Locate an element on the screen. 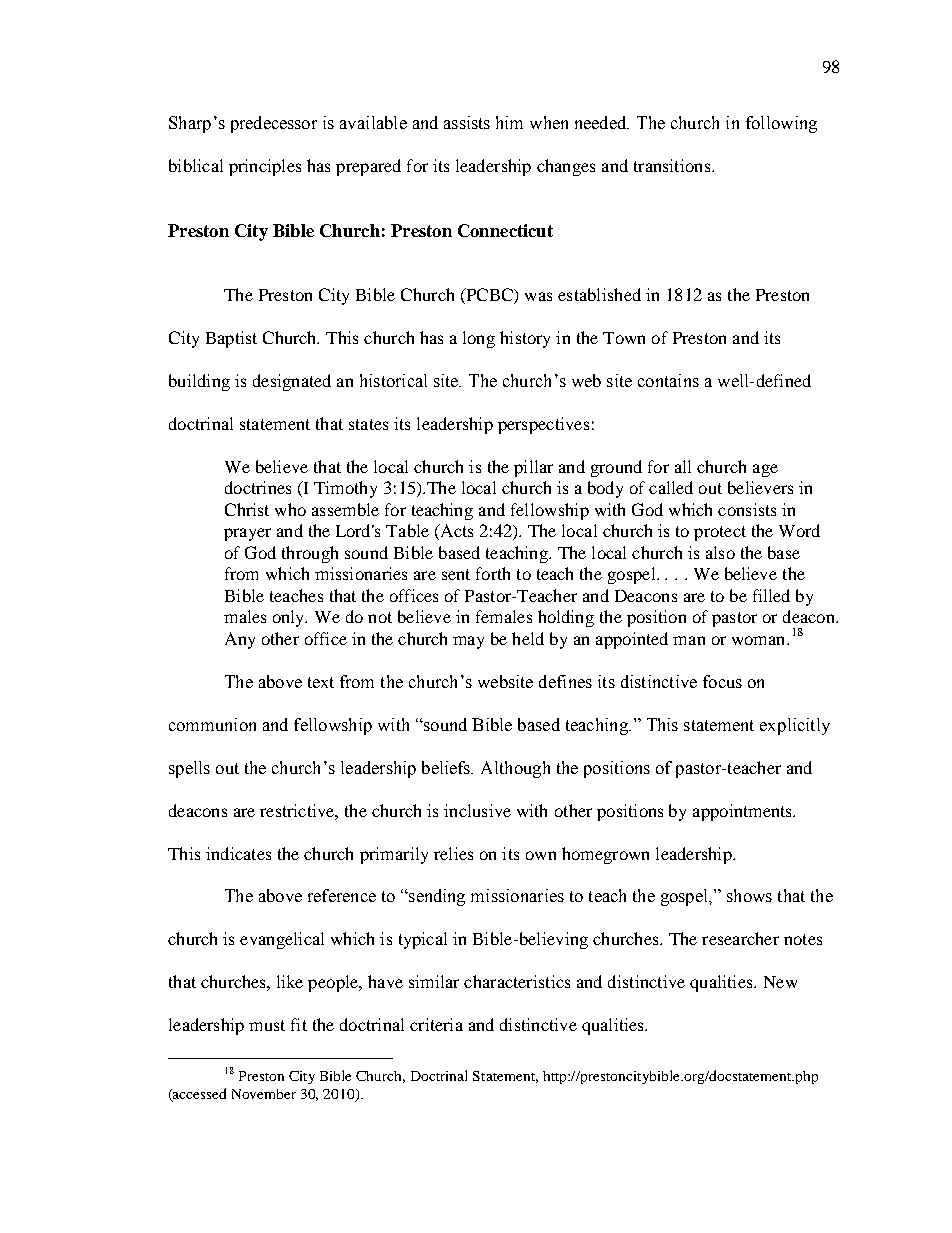  him is located at coordinates (509, 122).
